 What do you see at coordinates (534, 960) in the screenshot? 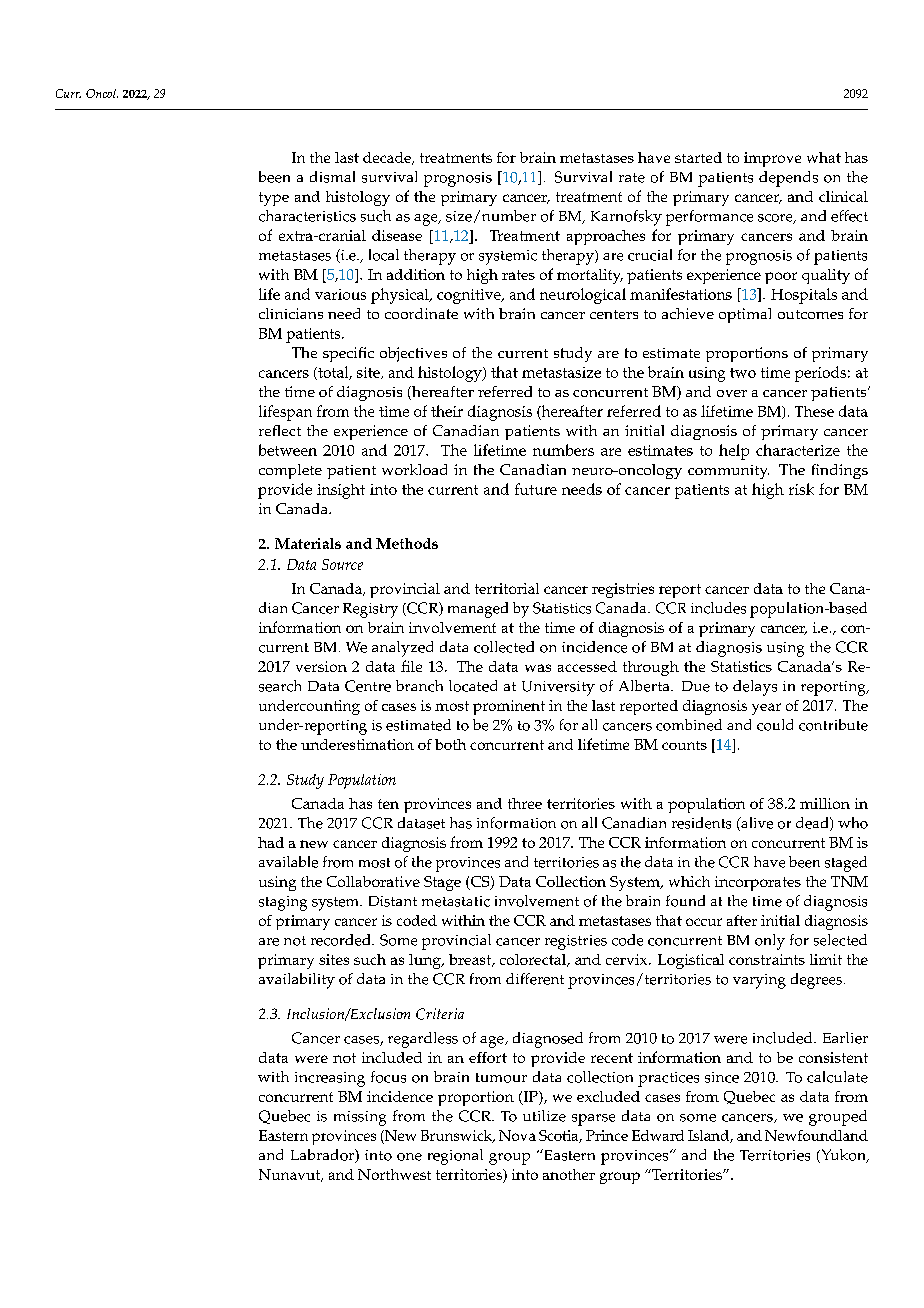
I see `colorectal` at bounding box center [534, 960].
